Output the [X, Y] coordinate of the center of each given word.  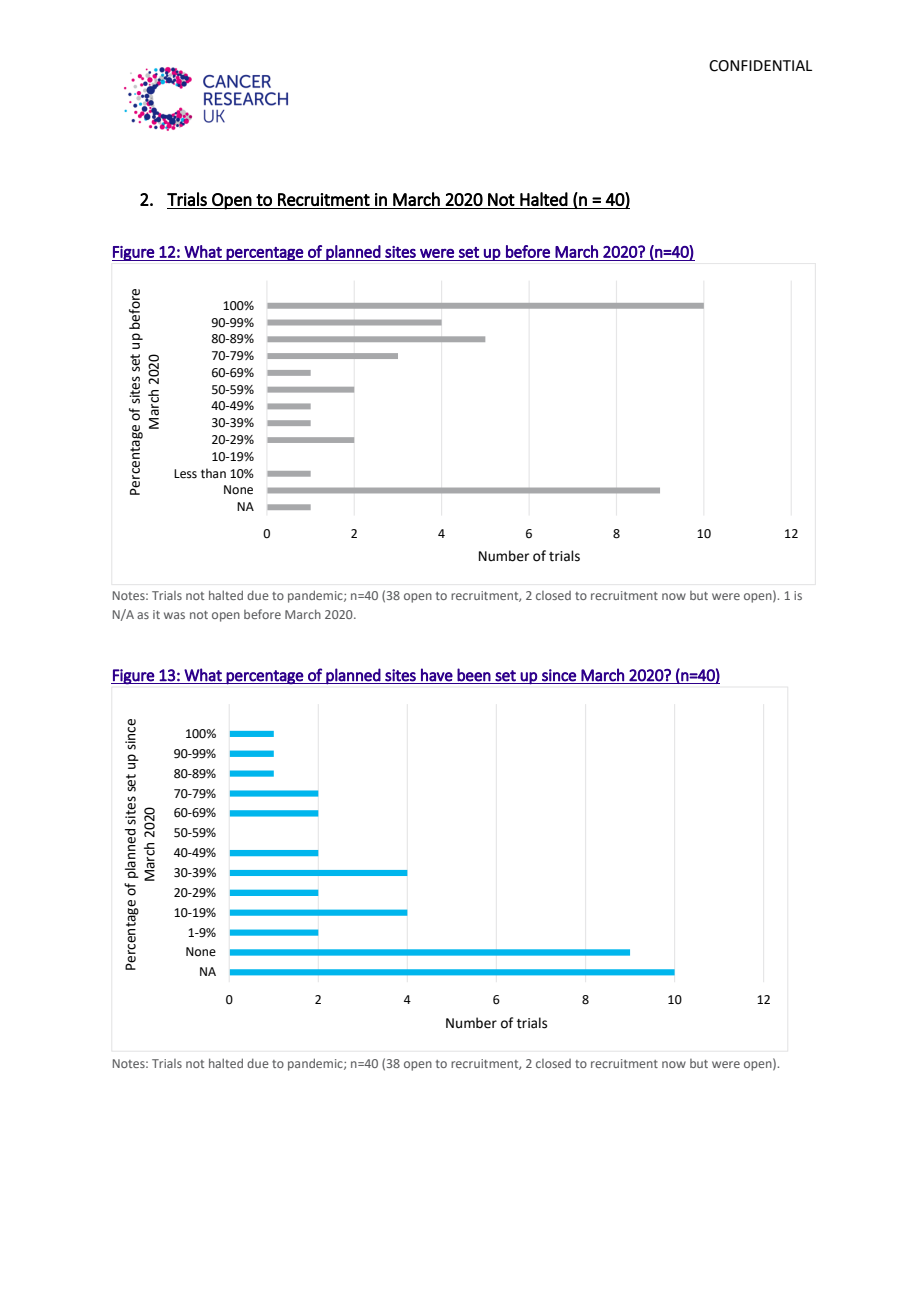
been [474, 675]
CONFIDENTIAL [760, 66]
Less [185, 474]
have [437, 675]
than [213, 473]
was [174, 615]
